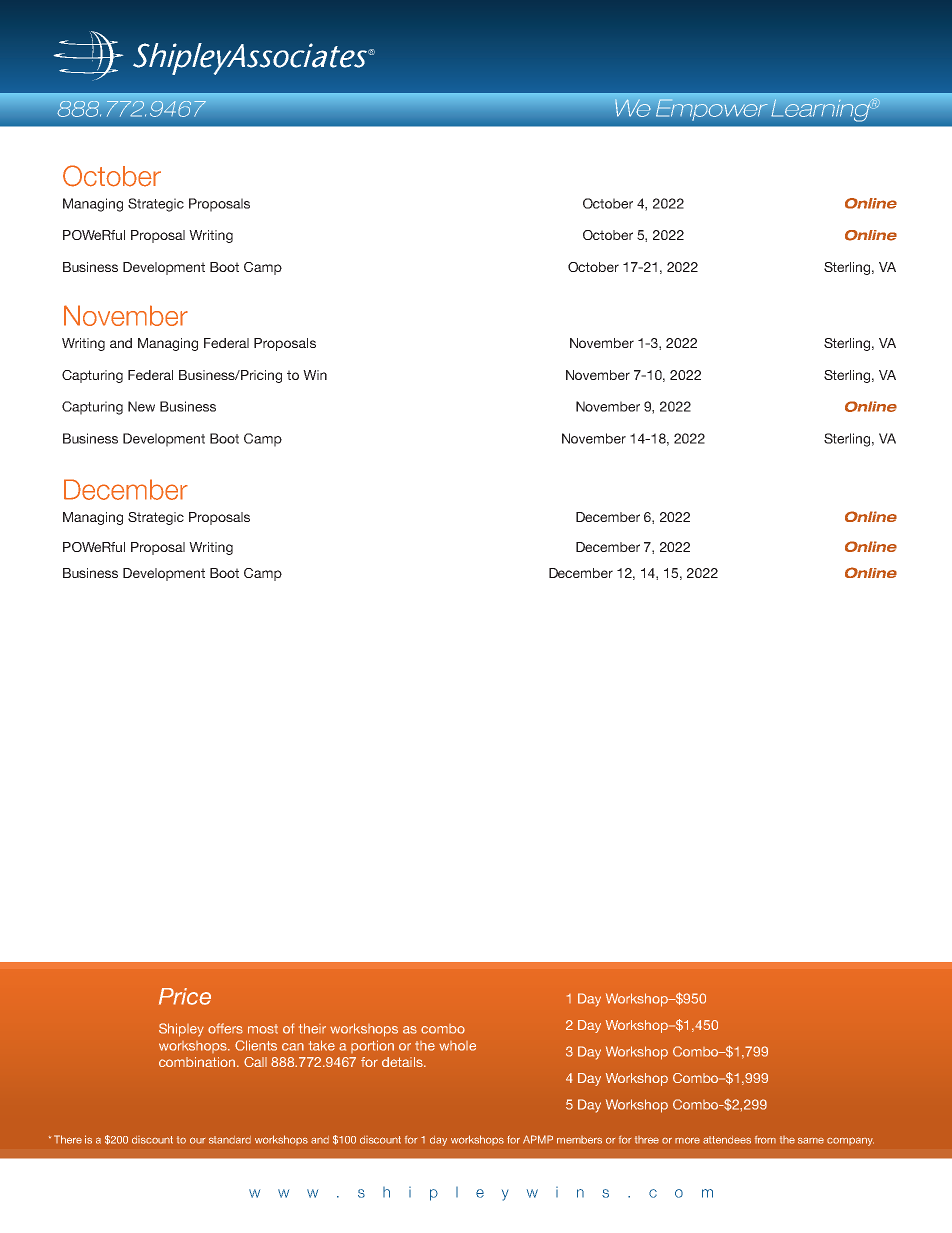 The width and height of the document is (952, 1233). What do you see at coordinates (225, 1028) in the document?
I see `offers` at bounding box center [225, 1028].
